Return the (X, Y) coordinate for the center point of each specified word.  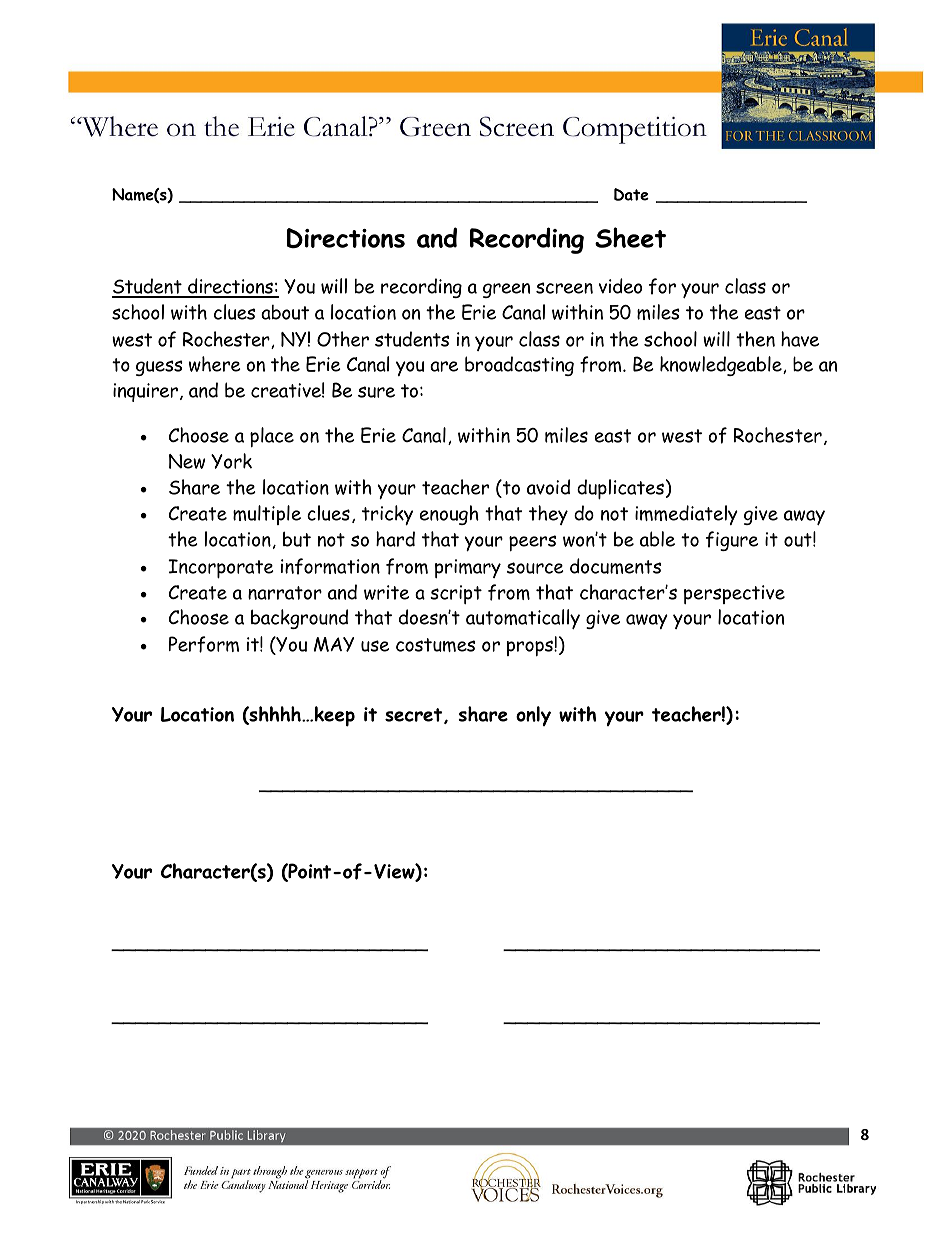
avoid (548, 487)
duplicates (620, 489)
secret (415, 716)
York (231, 461)
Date (631, 194)
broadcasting (519, 366)
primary (468, 568)
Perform (204, 644)
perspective (734, 594)
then (755, 339)
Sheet (630, 237)
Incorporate (221, 569)
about (285, 312)
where (215, 364)
